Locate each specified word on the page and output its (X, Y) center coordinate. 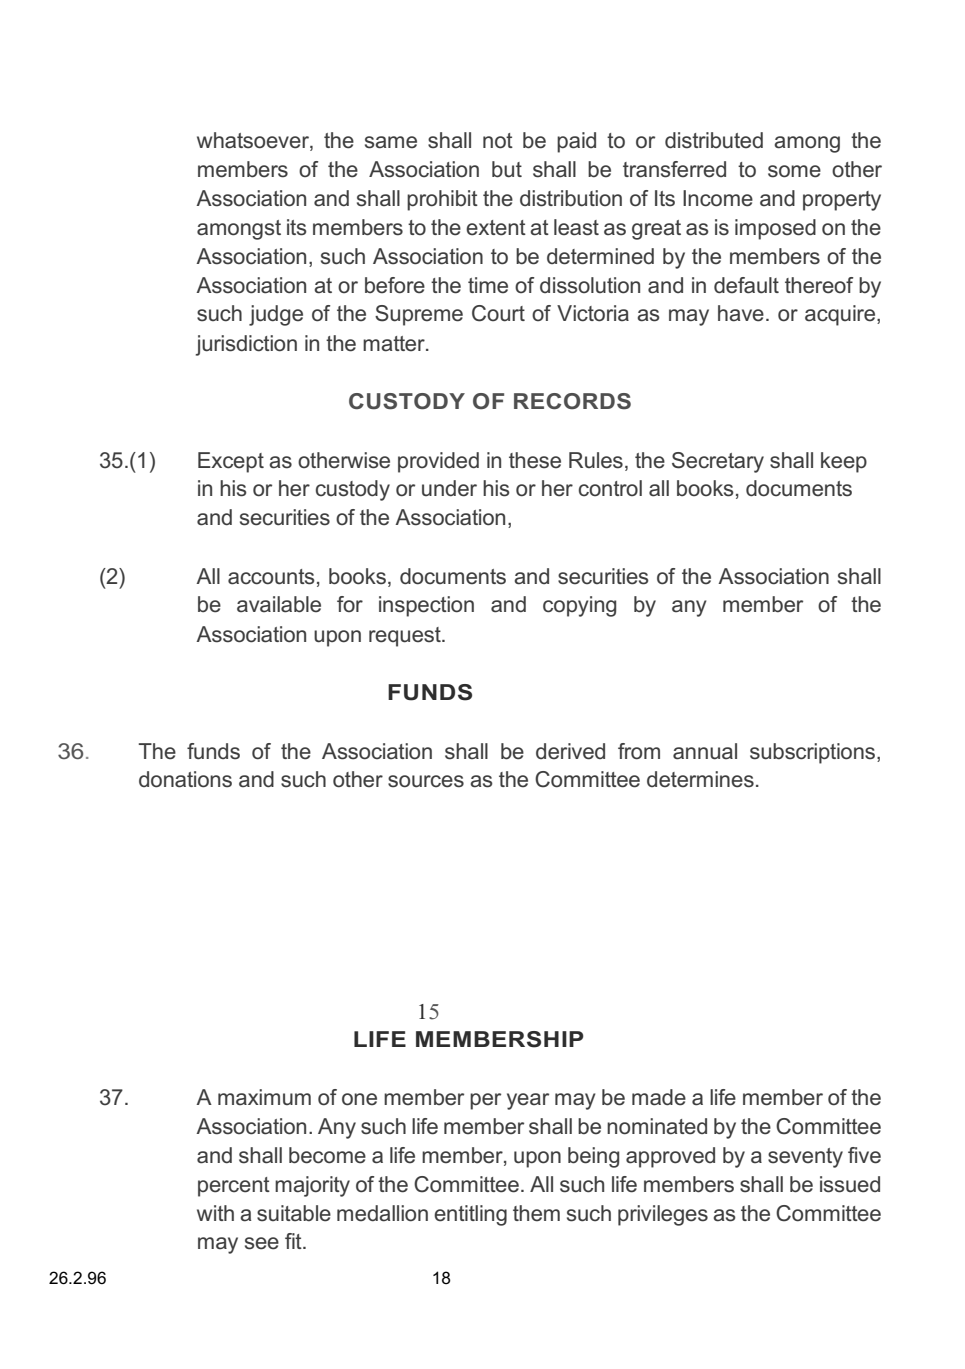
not (498, 141)
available (279, 604)
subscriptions (814, 753)
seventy (805, 1158)
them (536, 1213)
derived (570, 751)
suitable (294, 1213)
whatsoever (254, 141)
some (794, 171)
